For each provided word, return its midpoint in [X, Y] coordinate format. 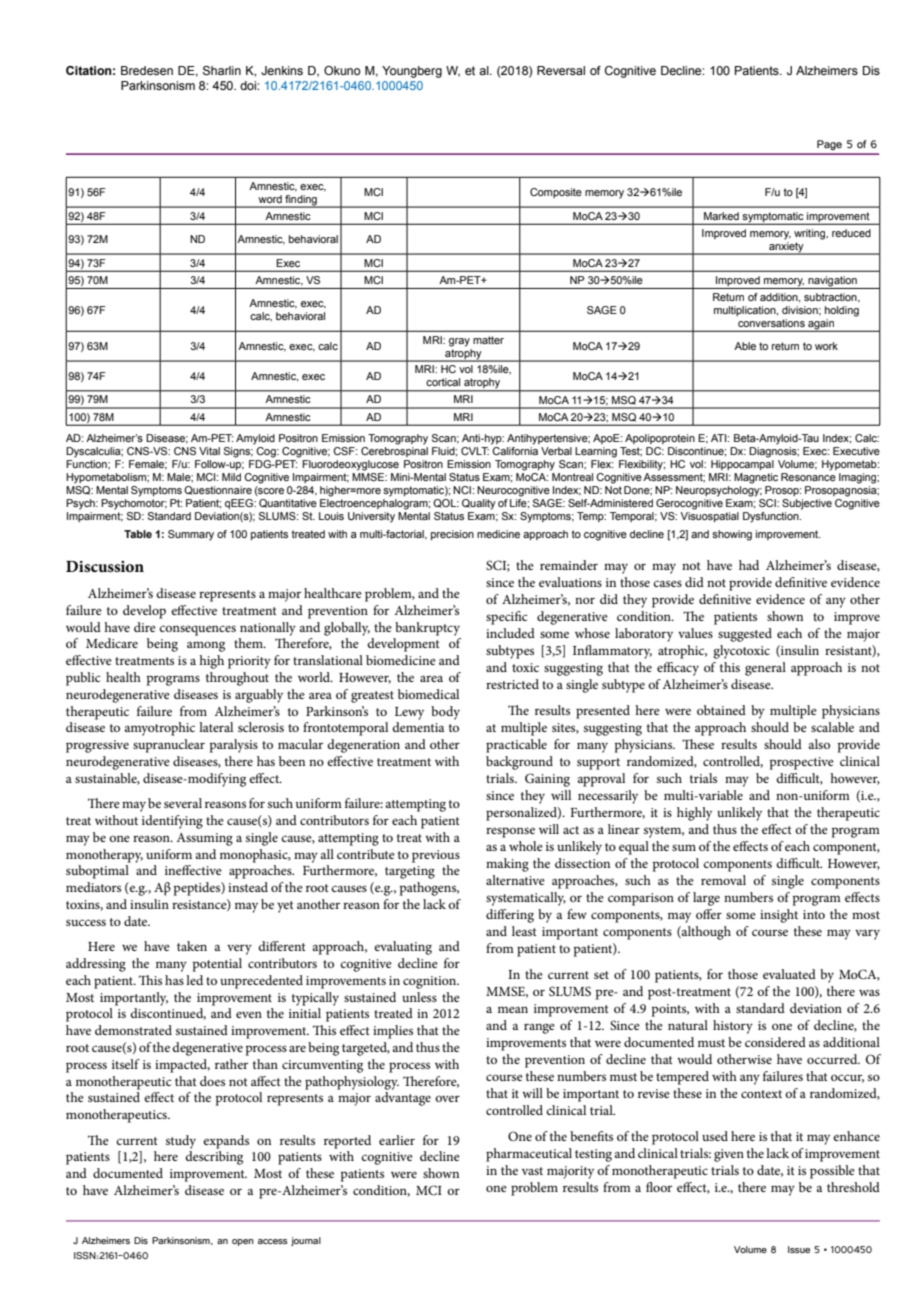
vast [532, 1171]
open [243, 1242]
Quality [479, 504]
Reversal [561, 70]
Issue [799, 1249]
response [510, 832]
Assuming [204, 839]
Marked [721, 216]
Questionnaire [218, 490]
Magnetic [756, 478]
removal [723, 880]
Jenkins [282, 70]
